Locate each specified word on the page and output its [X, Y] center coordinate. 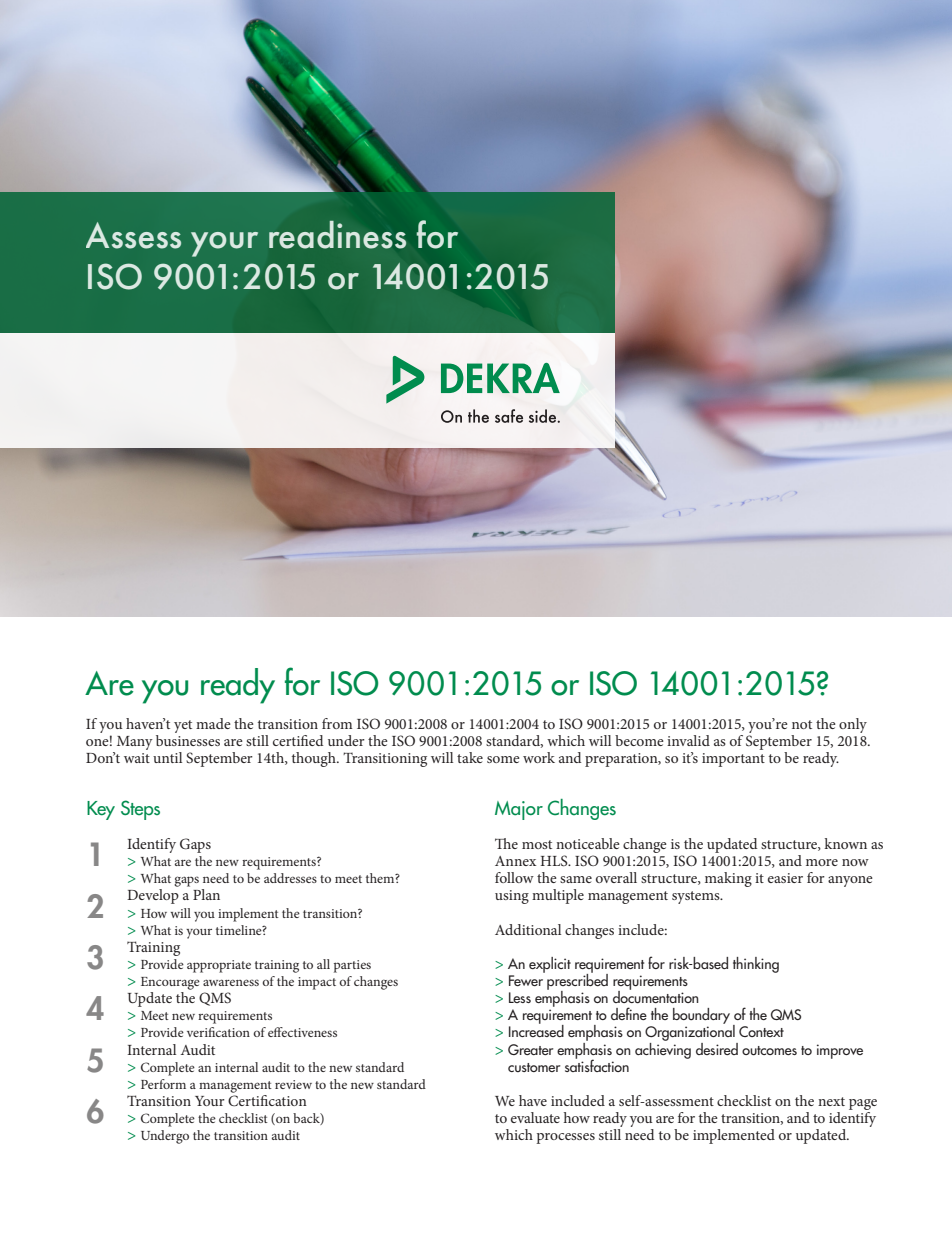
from [337, 723]
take [470, 757]
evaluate [535, 1117]
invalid [688, 740]
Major [519, 810]
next [831, 1101]
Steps [140, 810]
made [213, 723]
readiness [337, 235]
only [853, 725]
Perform [163, 1084]
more [822, 862]
